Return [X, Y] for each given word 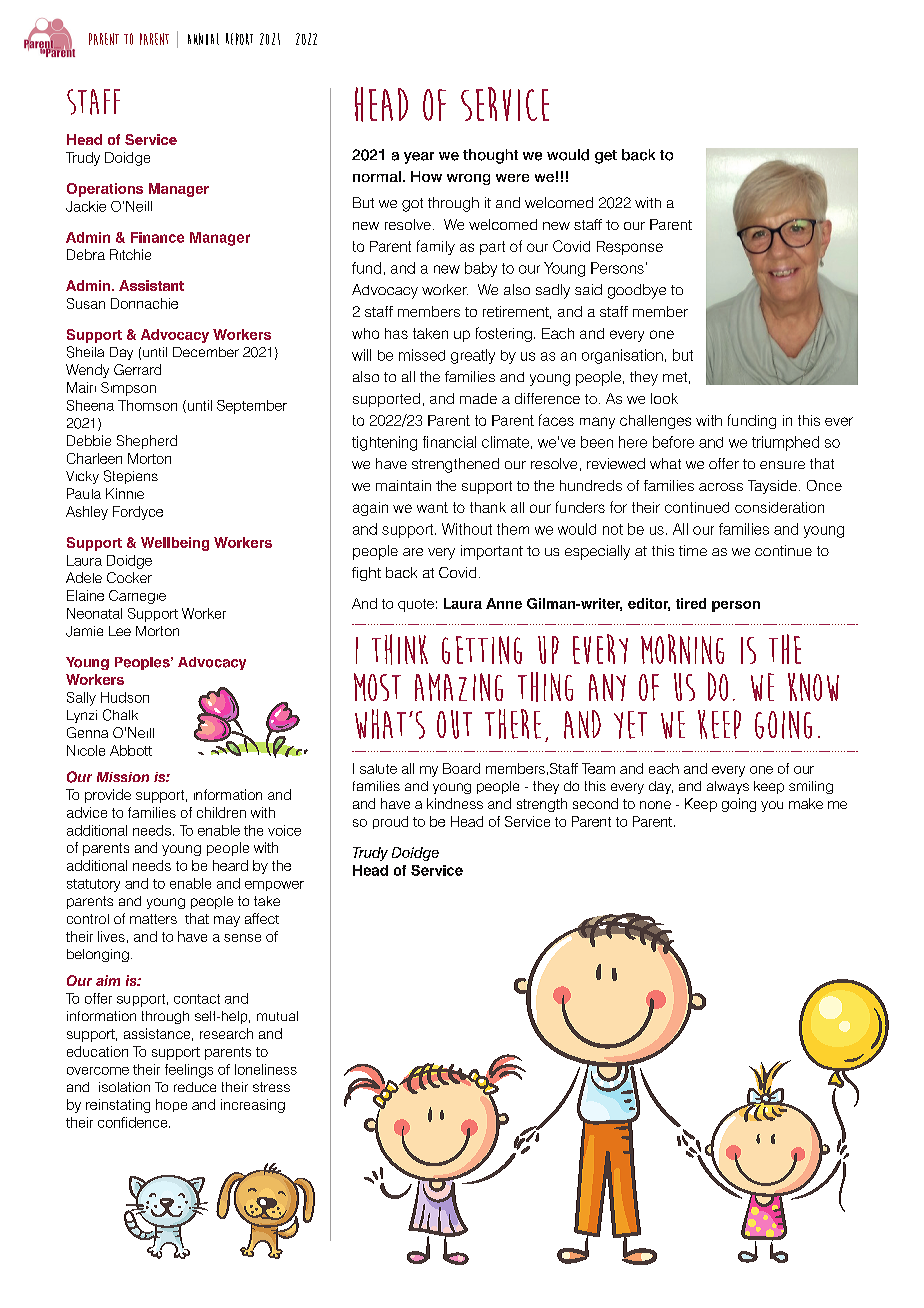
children [221, 812]
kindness [455, 803]
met [675, 377]
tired [691, 603]
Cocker [129, 577]
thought [490, 156]
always [728, 787]
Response [630, 248]
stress [271, 1087]
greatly [473, 356]
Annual [203, 39]
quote [416, 605]
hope [171, 1105]
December [206, 352]
